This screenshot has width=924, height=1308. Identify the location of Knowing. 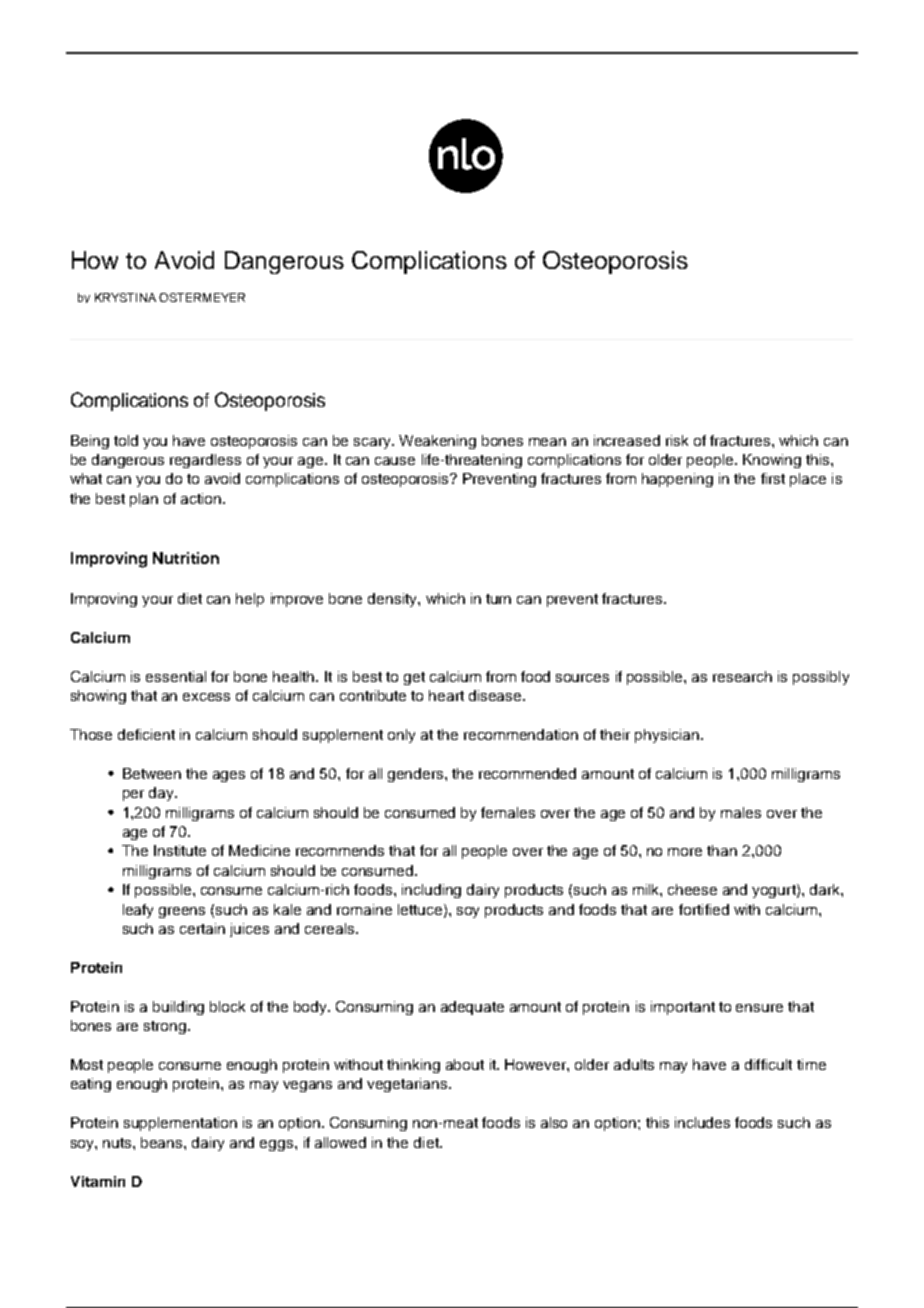
(772, 461).
